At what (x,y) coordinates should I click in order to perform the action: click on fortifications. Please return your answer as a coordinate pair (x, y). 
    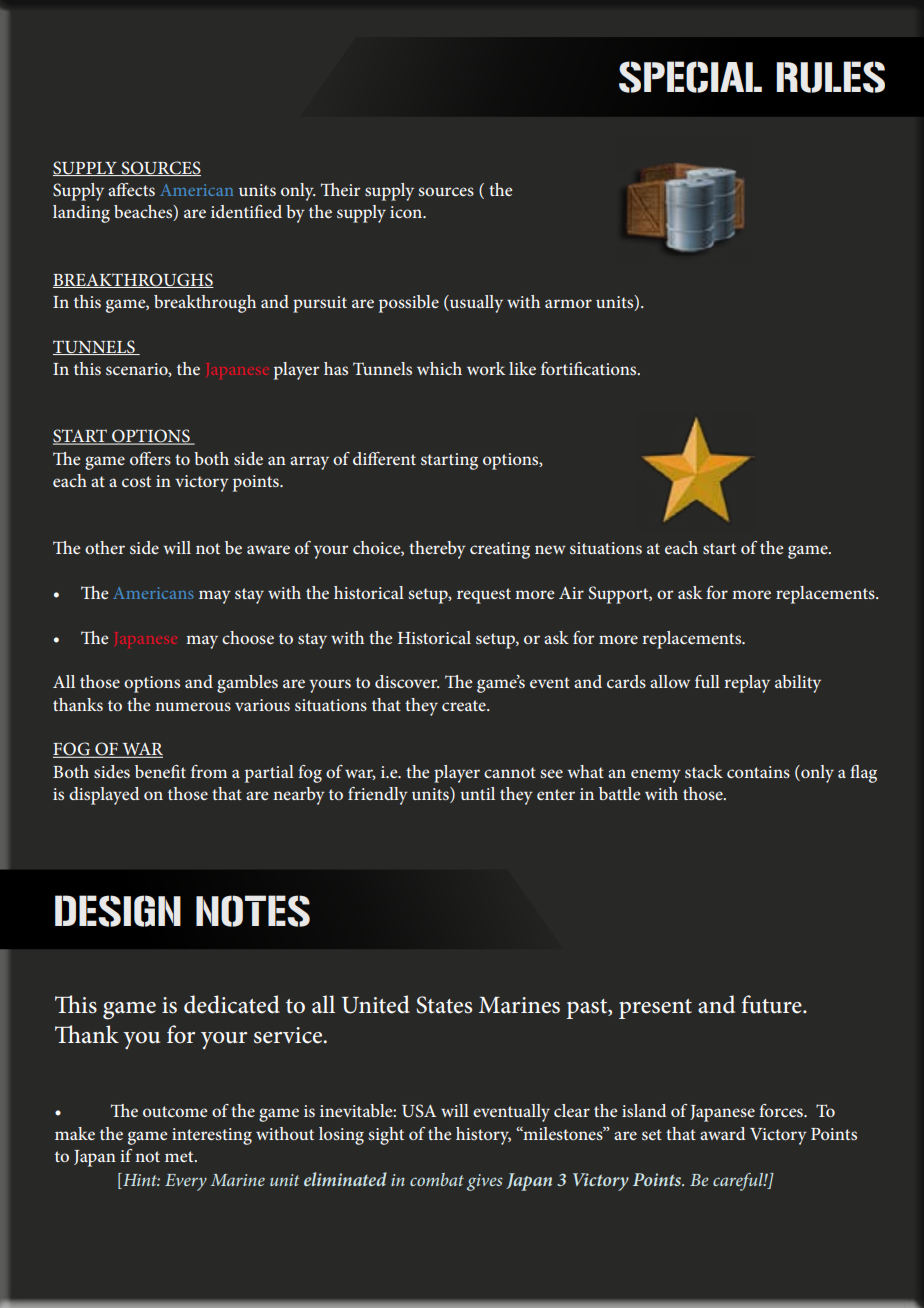
    Looking at the image, I should click on (590, 368).
